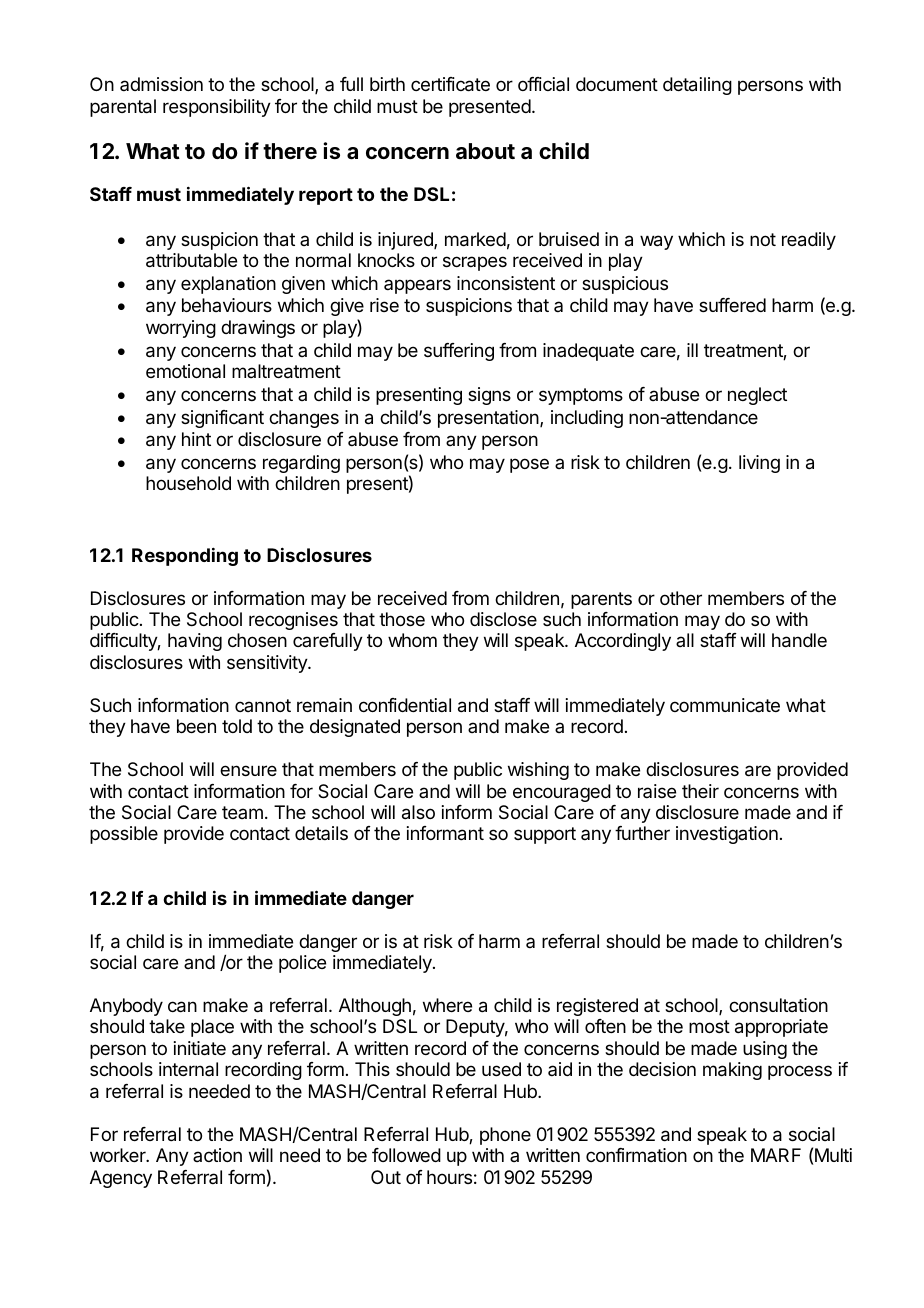  Describe the element at coordinates (489, 396) in the screenshot. I see `signs` at that location.
